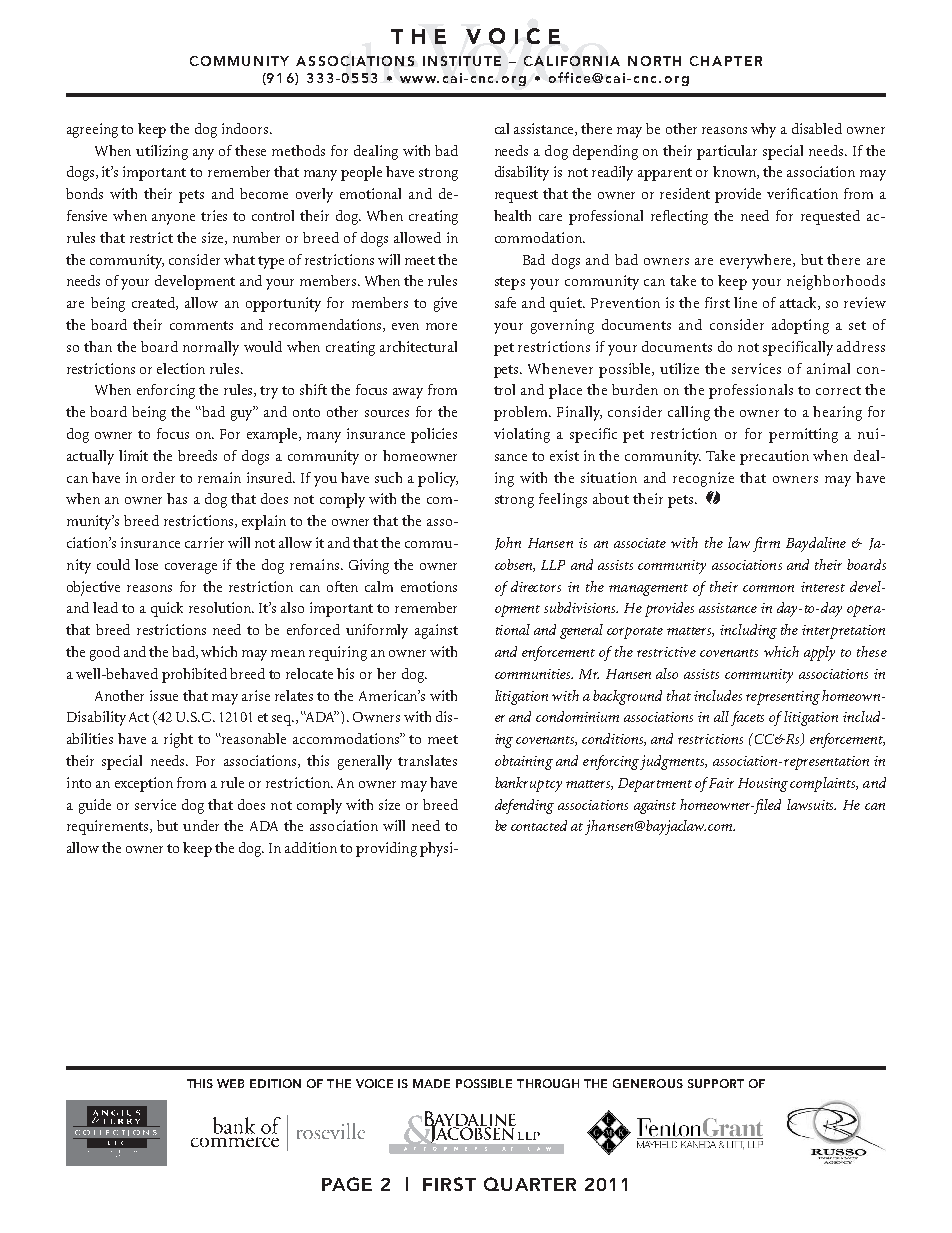  Describe the element at coordinates (763, 130) in the page. I see `why` at that location.
